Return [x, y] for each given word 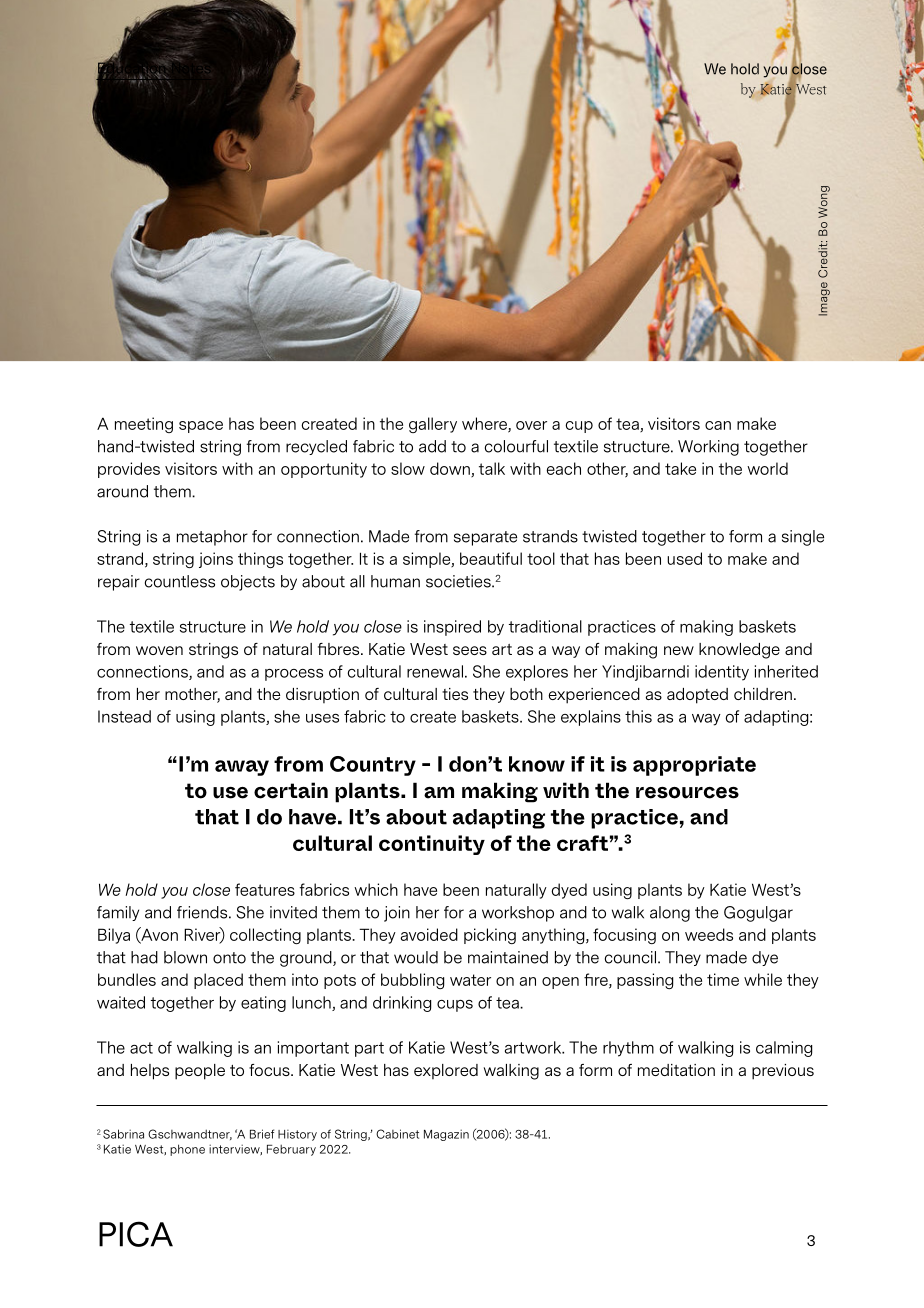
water [470, 980]
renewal [435, 671]
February [291, 1150]
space [201, 427]
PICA [136, 1234]
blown [185, 957]
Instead [124, 716]
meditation [676, 1070]
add [432, 446]
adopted [697, 696]
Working [708, 448]
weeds [709, 934]
